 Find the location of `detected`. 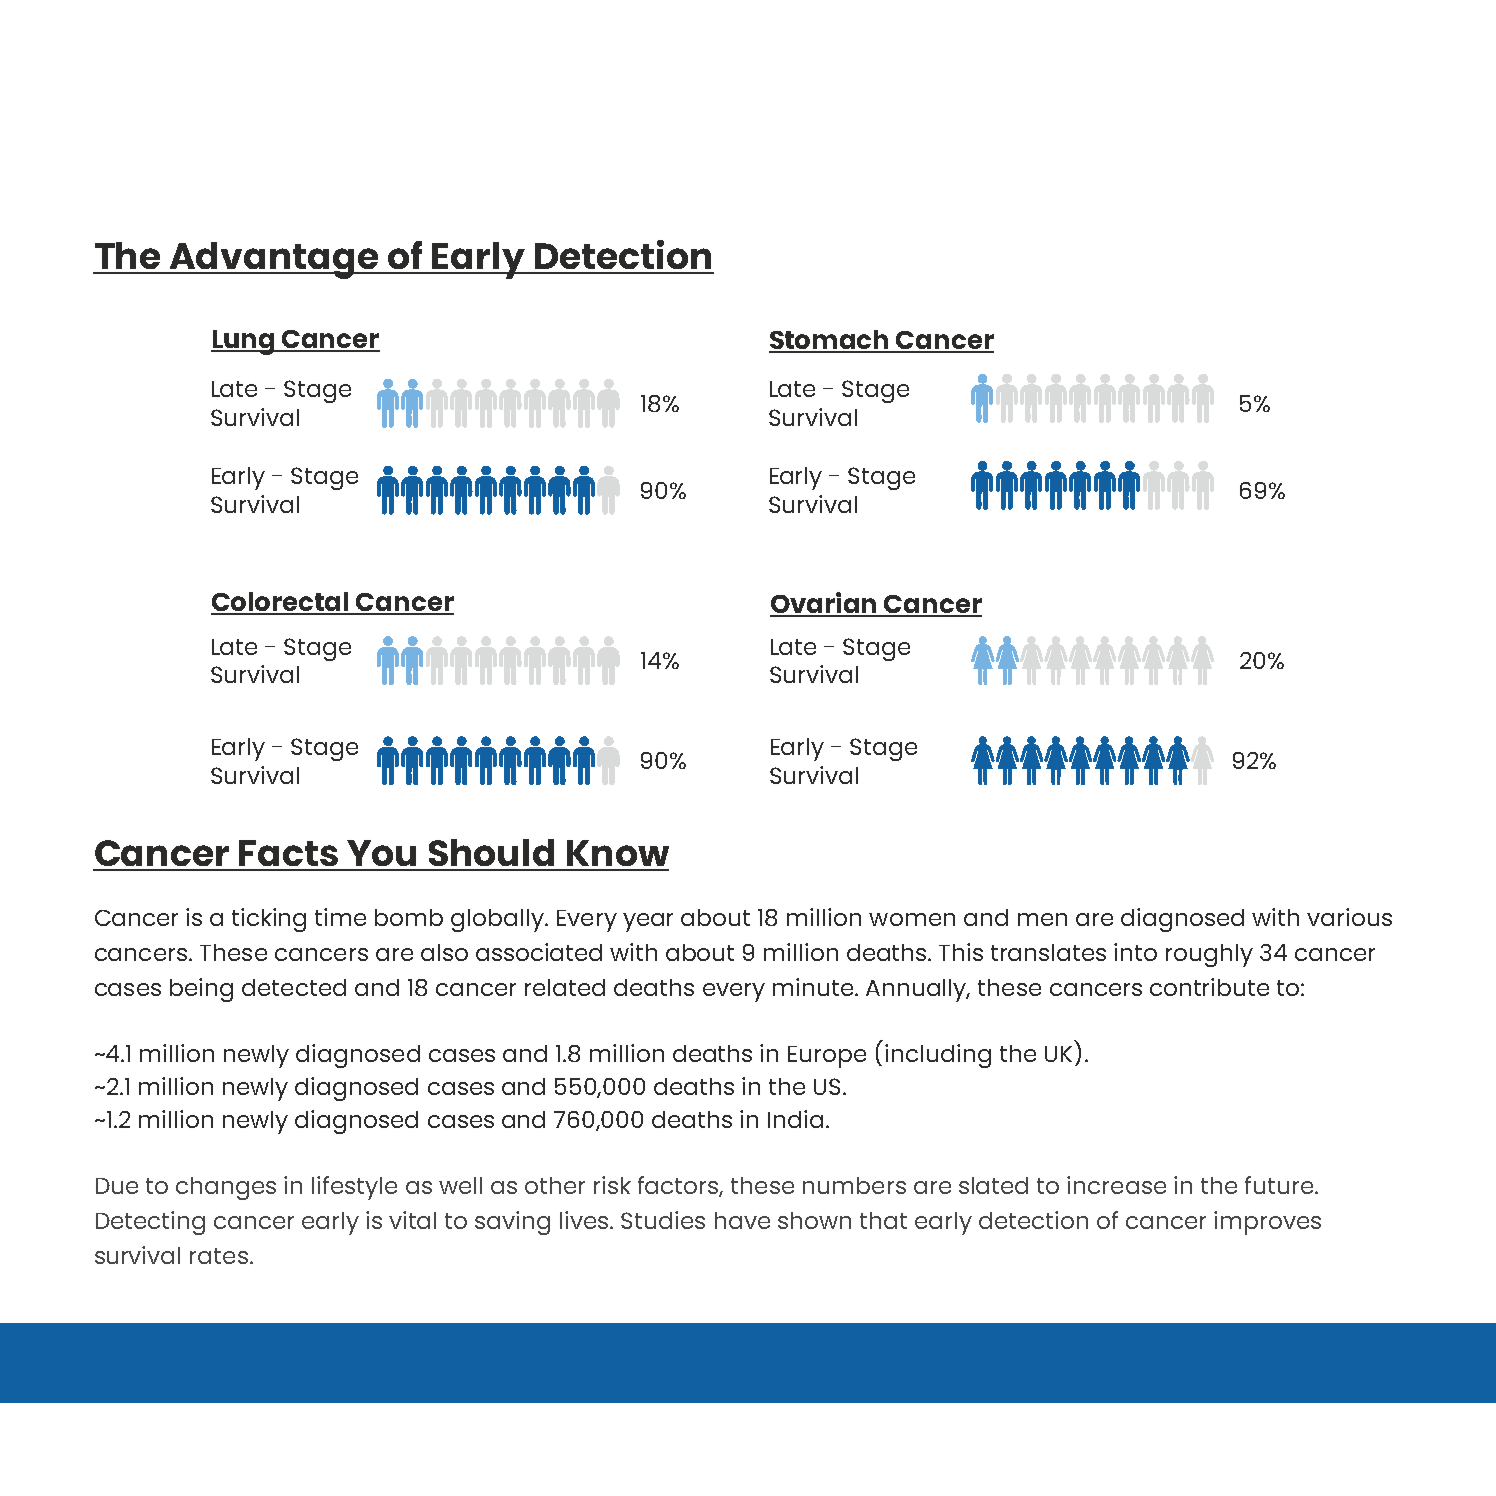

detected is located at coordinates (294, 987).
